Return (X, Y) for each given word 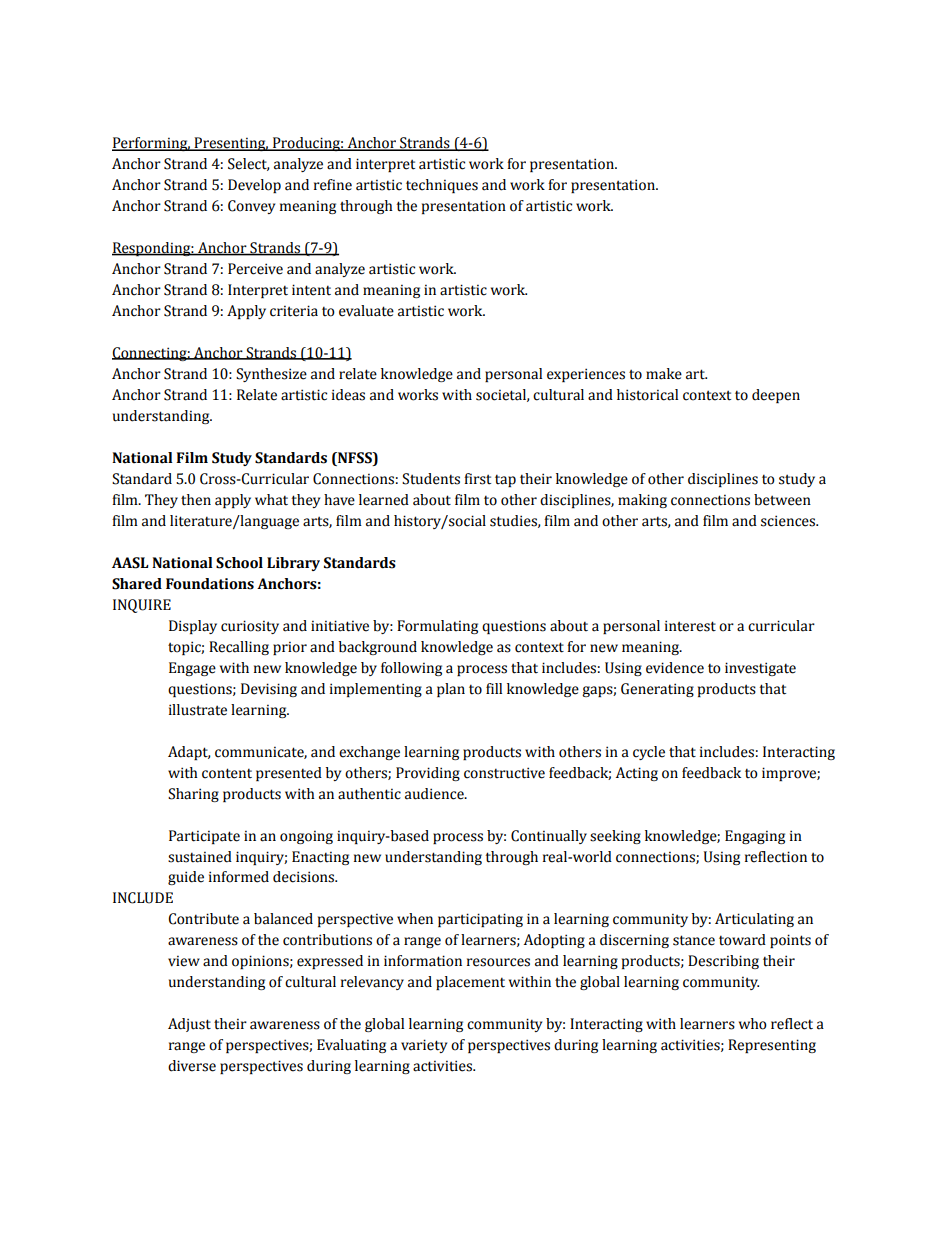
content (227, 773)
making (642, 501)
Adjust (189, 1025)
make (664, 374)
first (477, 479)
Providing (428, 774)
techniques (442, 186)
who (753, 1024)
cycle (649, 753)
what (271, 500)
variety (424, 1046)
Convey (251, 207)
